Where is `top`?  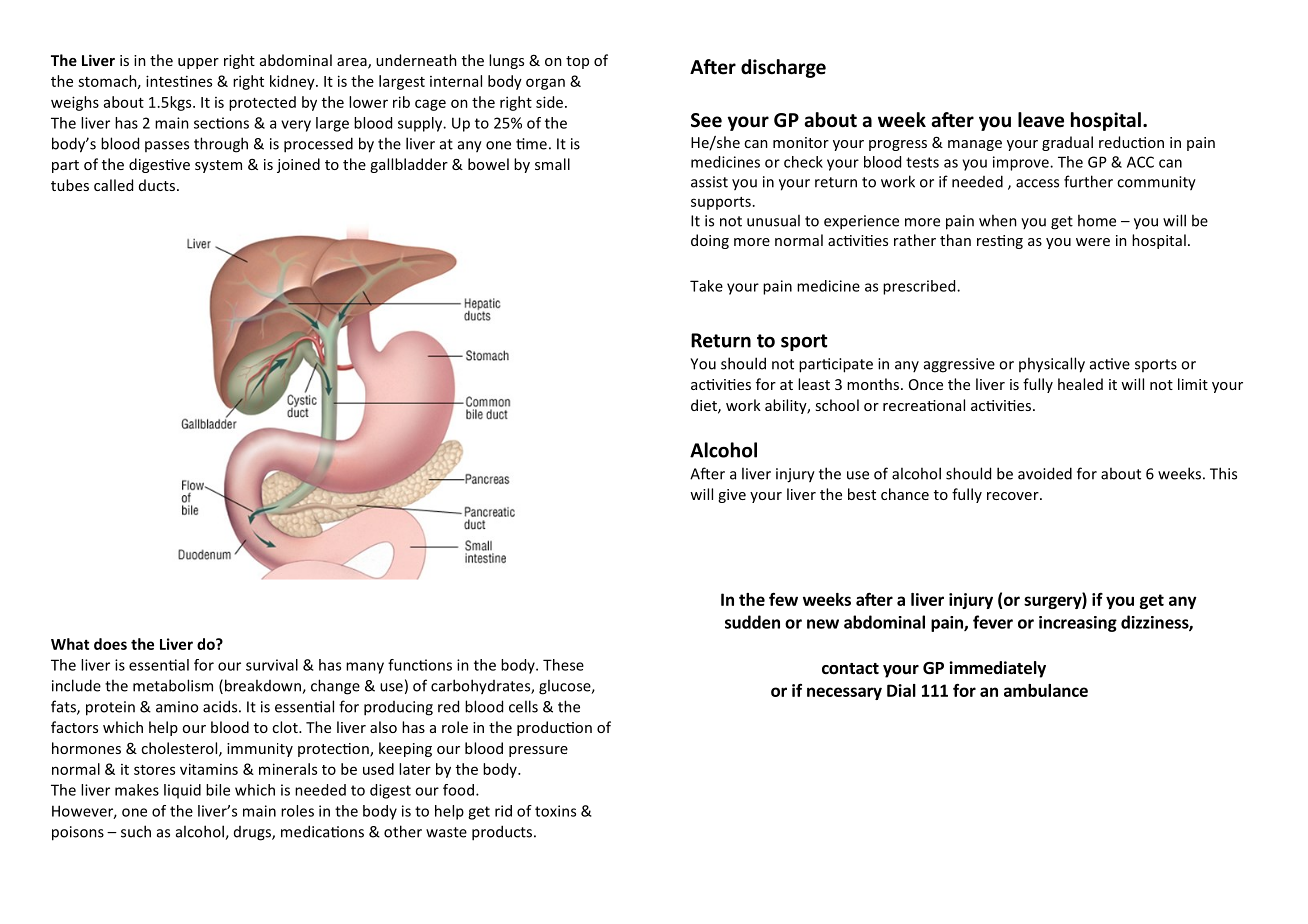
top is located at coordinates (577, 62).
